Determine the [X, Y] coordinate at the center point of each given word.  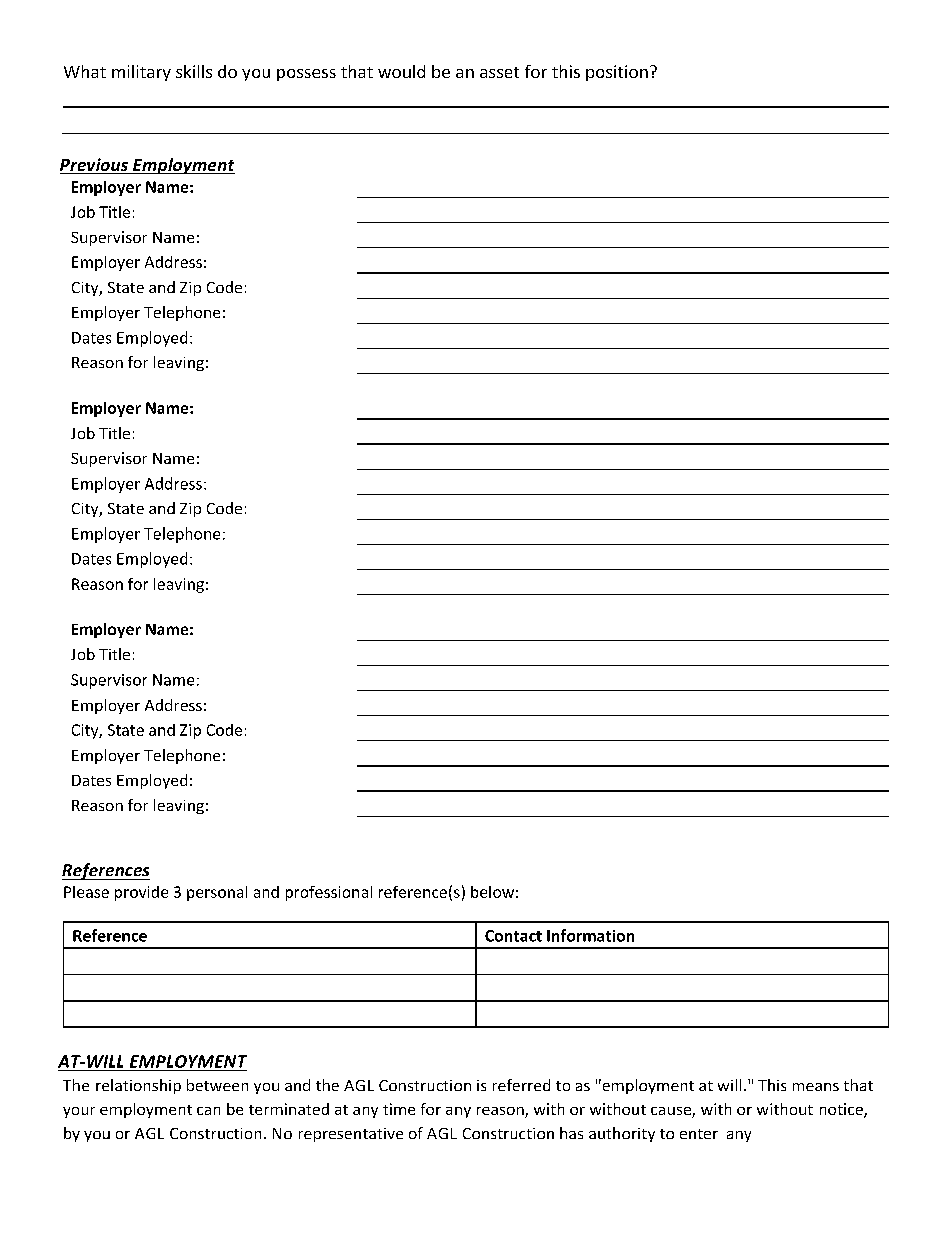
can [208, 1111]
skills [194, 71]
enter [699, 1134]
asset [499, 72]
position [617, 73]
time [399, 1109]
